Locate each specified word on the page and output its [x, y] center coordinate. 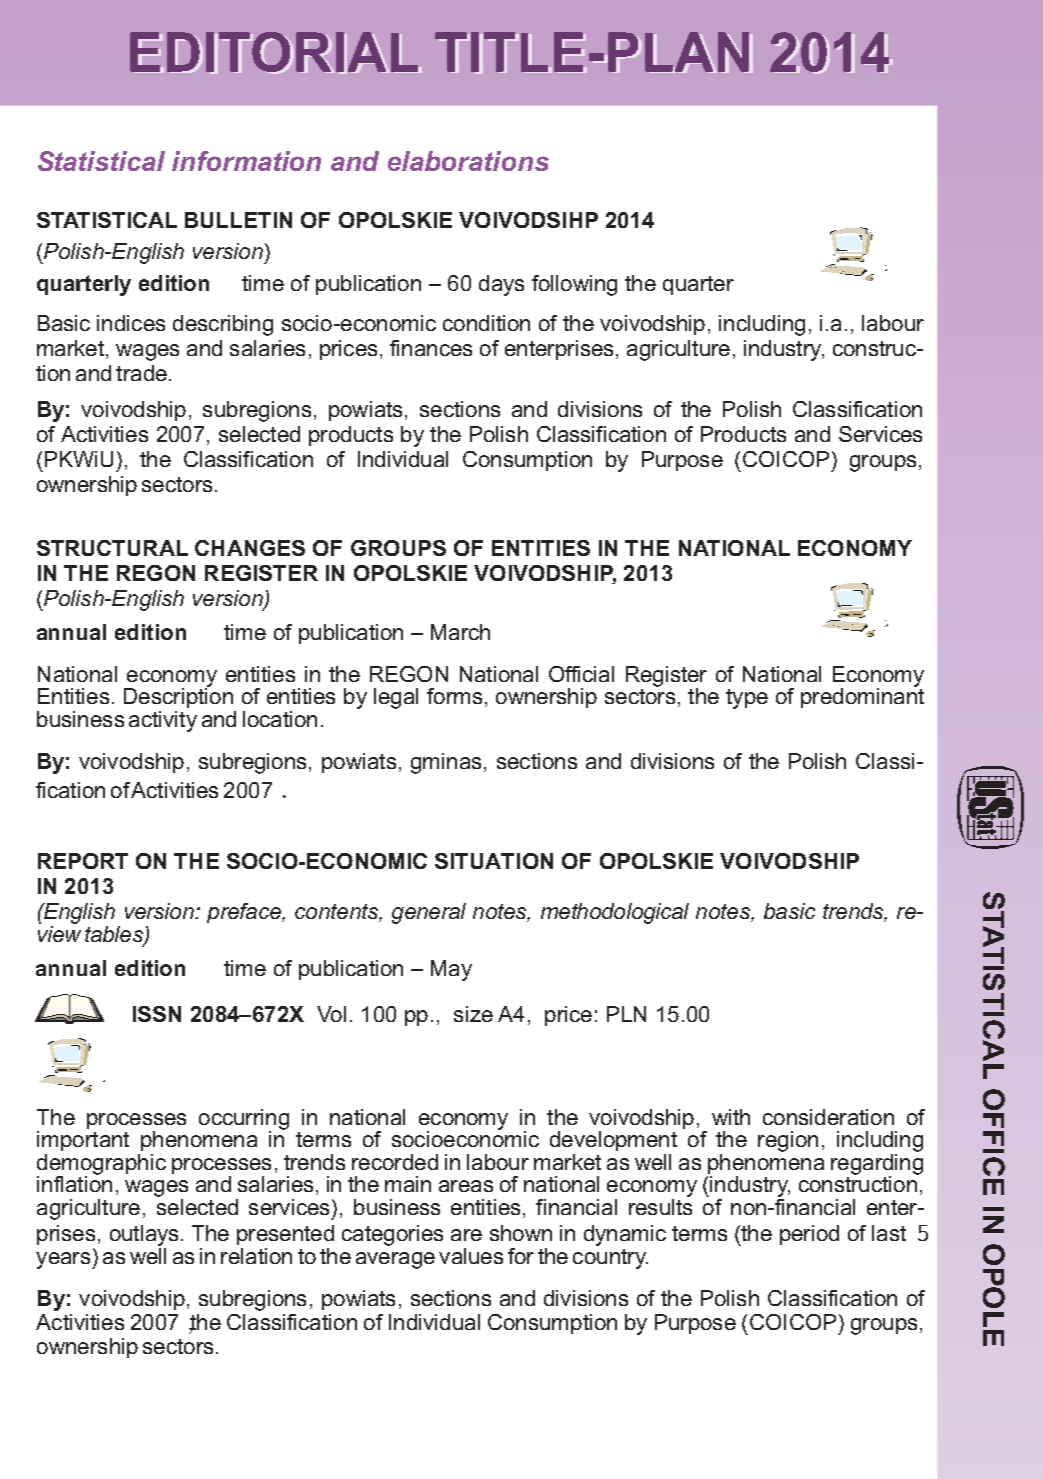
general [429, 913]
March [460, 632]
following [574, 285]
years [64, 1260]
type [747, 699]
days [501, 285]
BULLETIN [238, 220]
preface [245, 913]
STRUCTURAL [112, 548]
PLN [626, 1014]
